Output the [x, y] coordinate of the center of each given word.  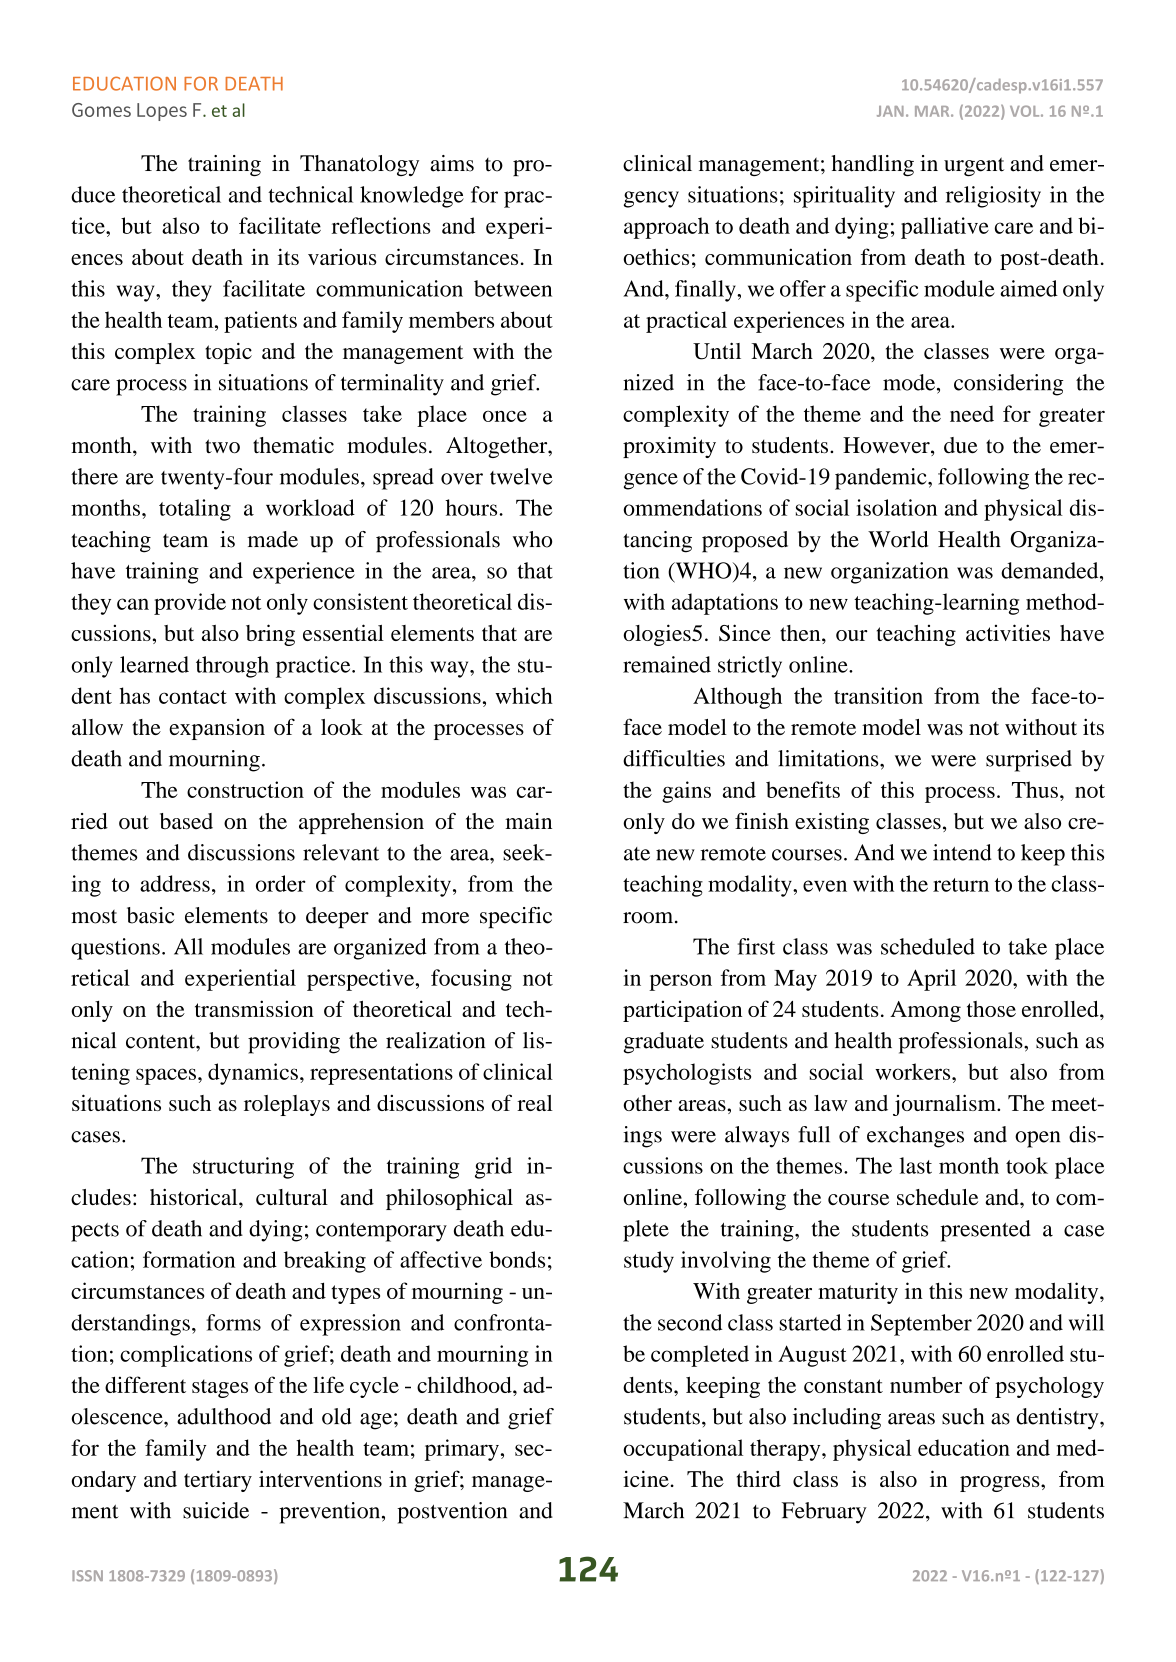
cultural [292, 1197]
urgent [974, 167]
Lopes [162, 112]
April [931, 980]
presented [985, 1231]
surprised [1029, 761]
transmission [254, 1008]
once [505, 416]
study [649, 1262]
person [680, 982]
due [961, 445]
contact [193, 697]
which [524, 695]
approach [666, 228]
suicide [216, 1510]
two [222, 446]
